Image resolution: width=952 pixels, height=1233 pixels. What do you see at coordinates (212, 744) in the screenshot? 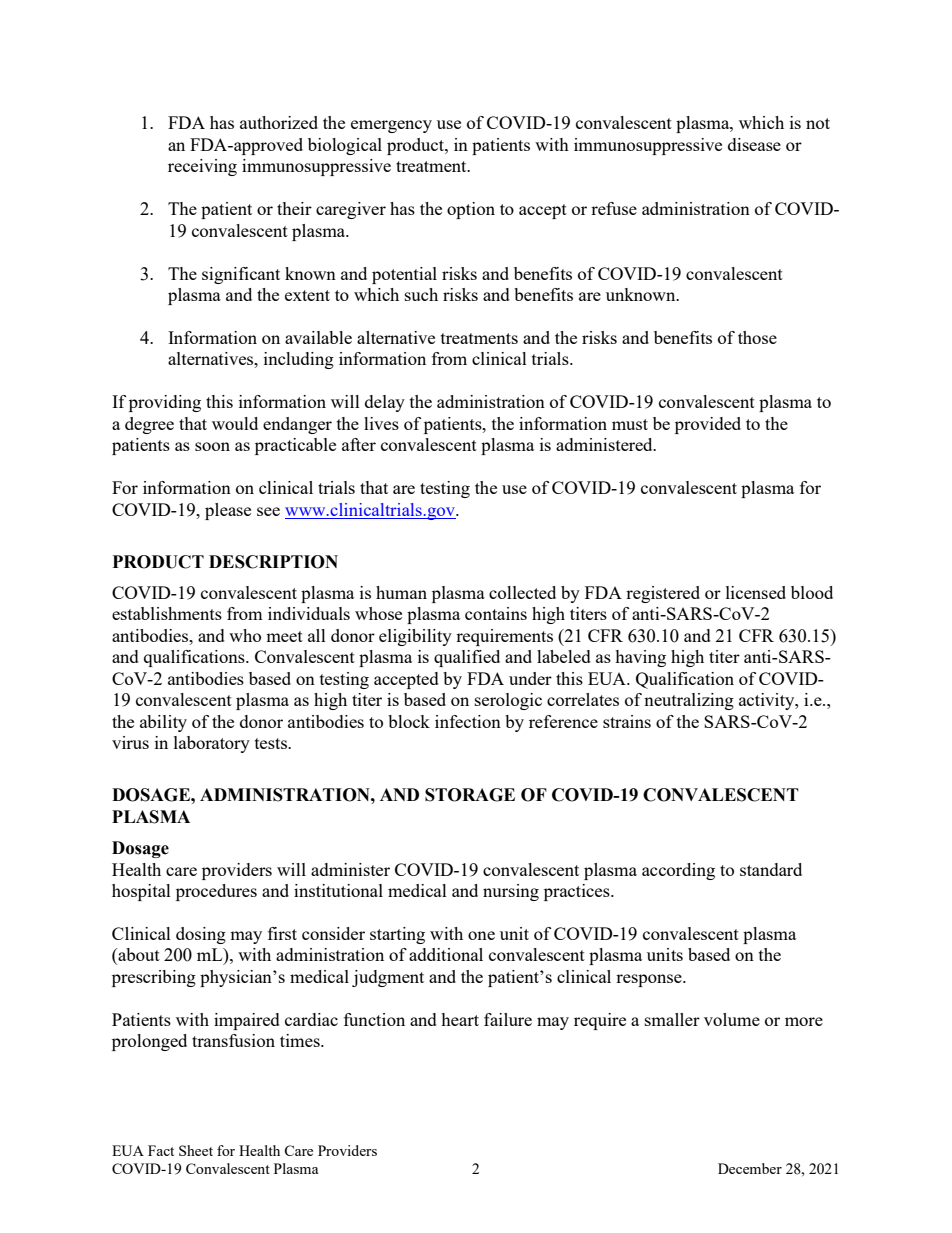
I see `laboratory` at bounding box center [212, 744].
